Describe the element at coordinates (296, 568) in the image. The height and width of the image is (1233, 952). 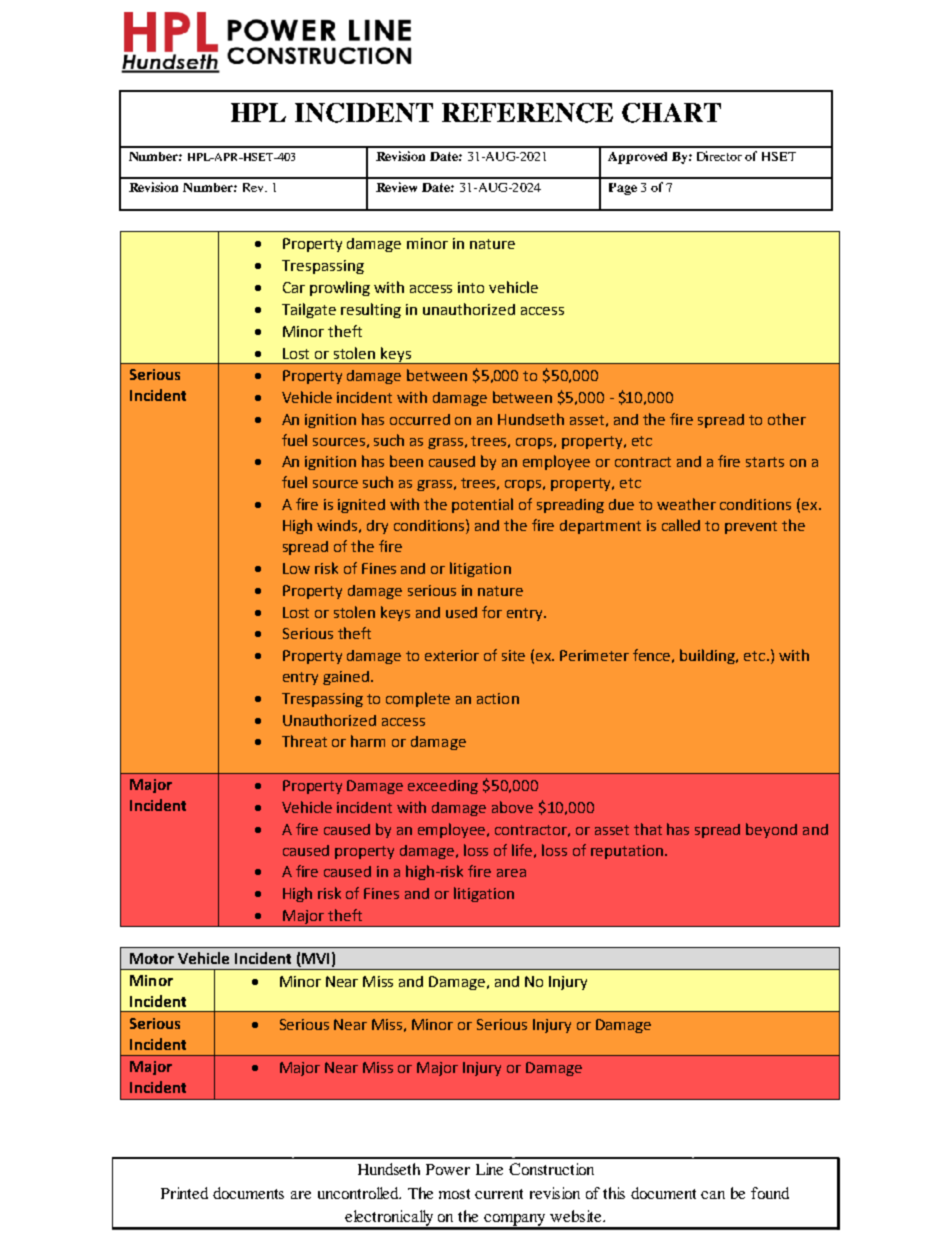
I see `Low` at that location.
